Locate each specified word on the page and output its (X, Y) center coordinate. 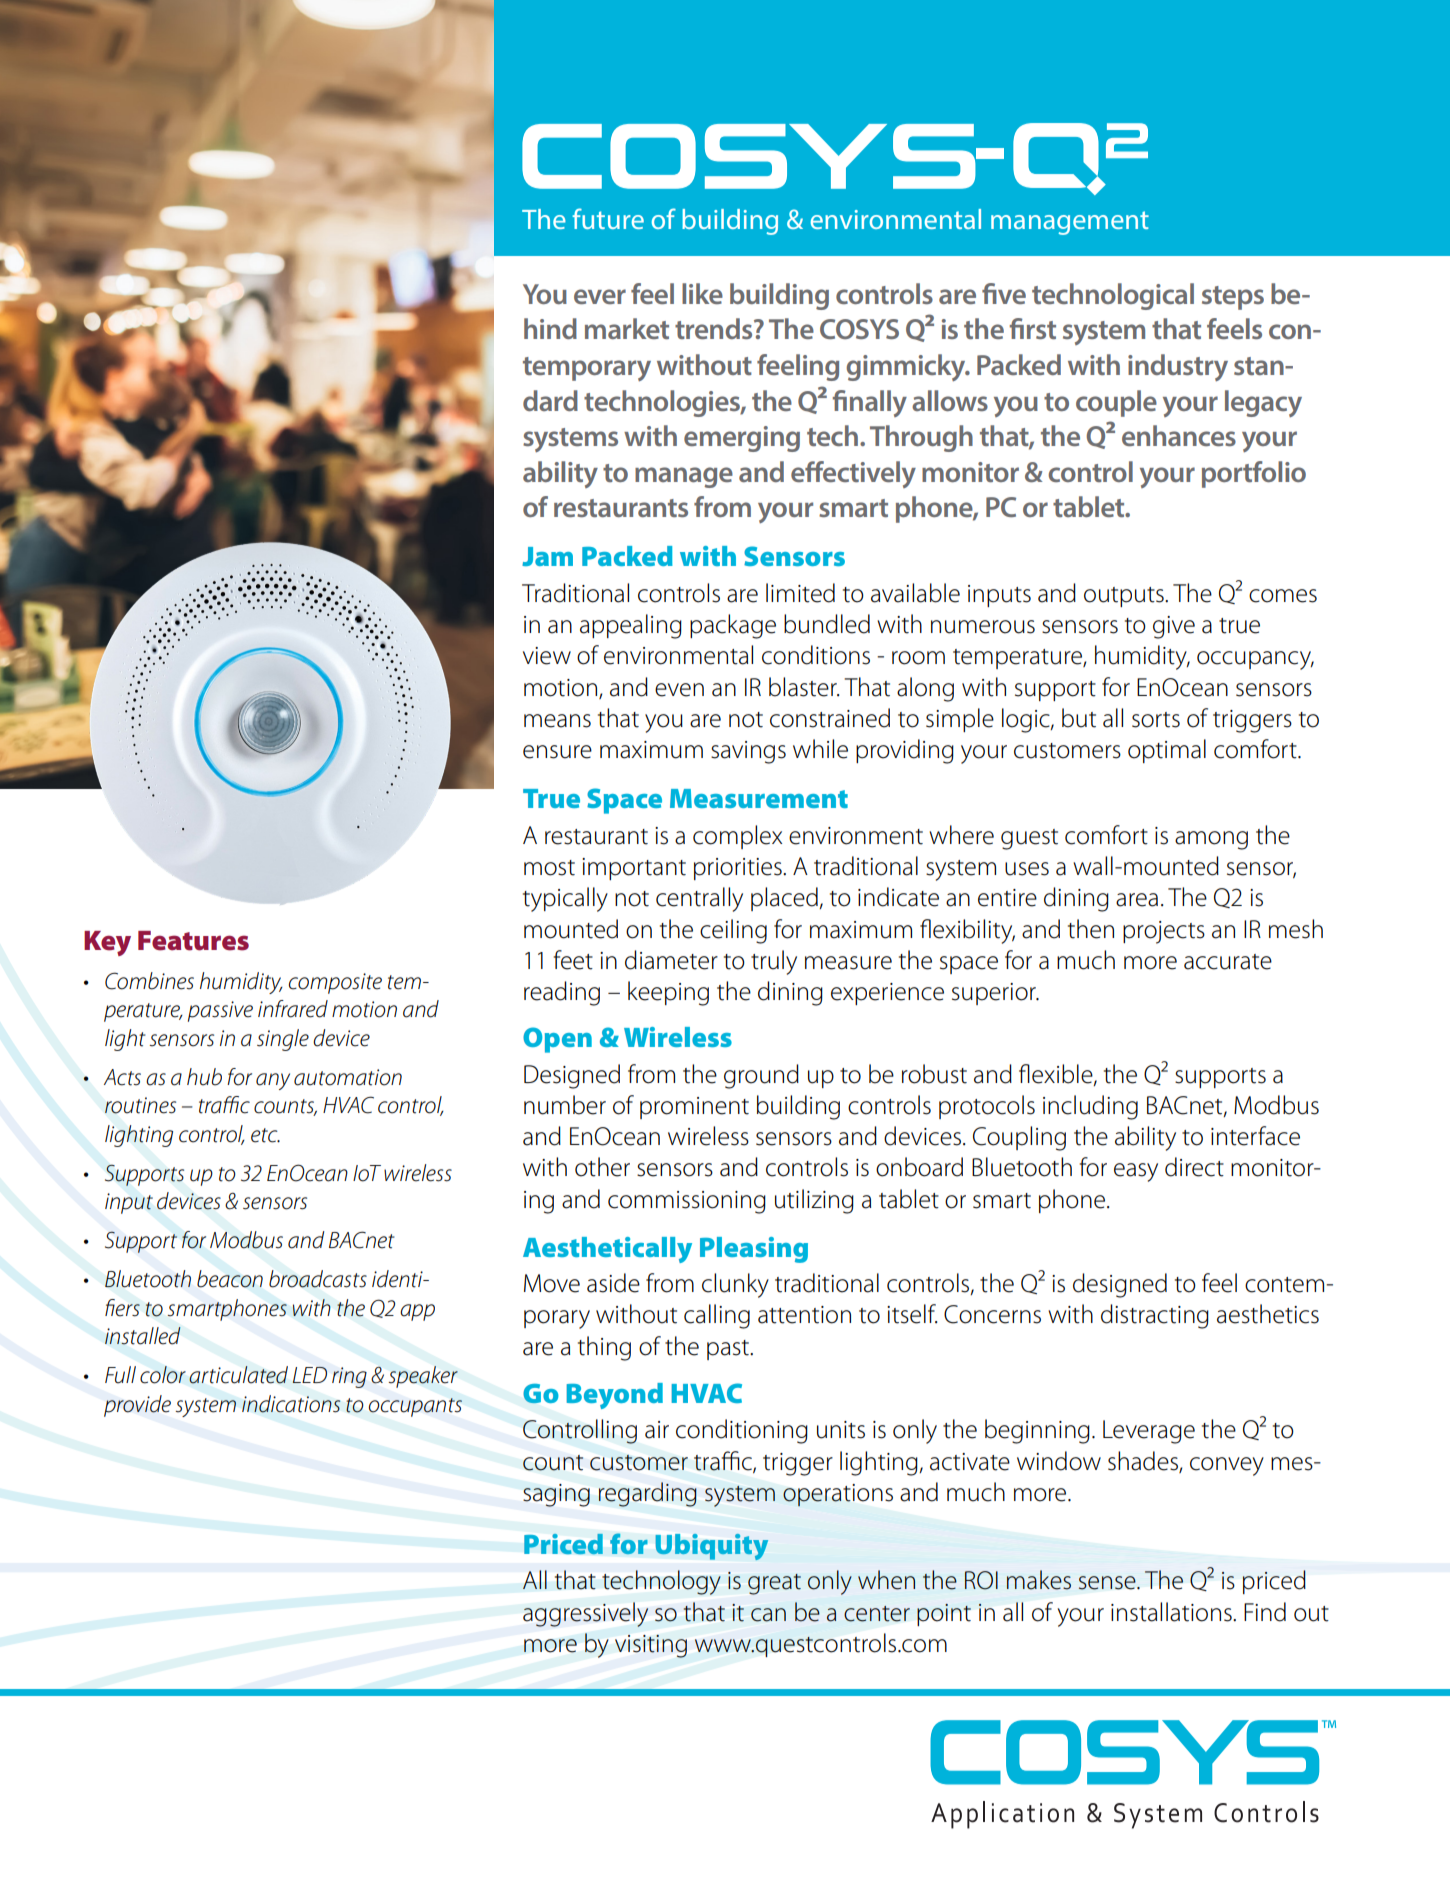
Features (193, 941)
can (768, 1615)
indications (291, 1404)
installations (1172, 1612)
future (608, 218)
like (702, 293)
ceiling (733, 931)
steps (1233, 298)
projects (1164, 932)
